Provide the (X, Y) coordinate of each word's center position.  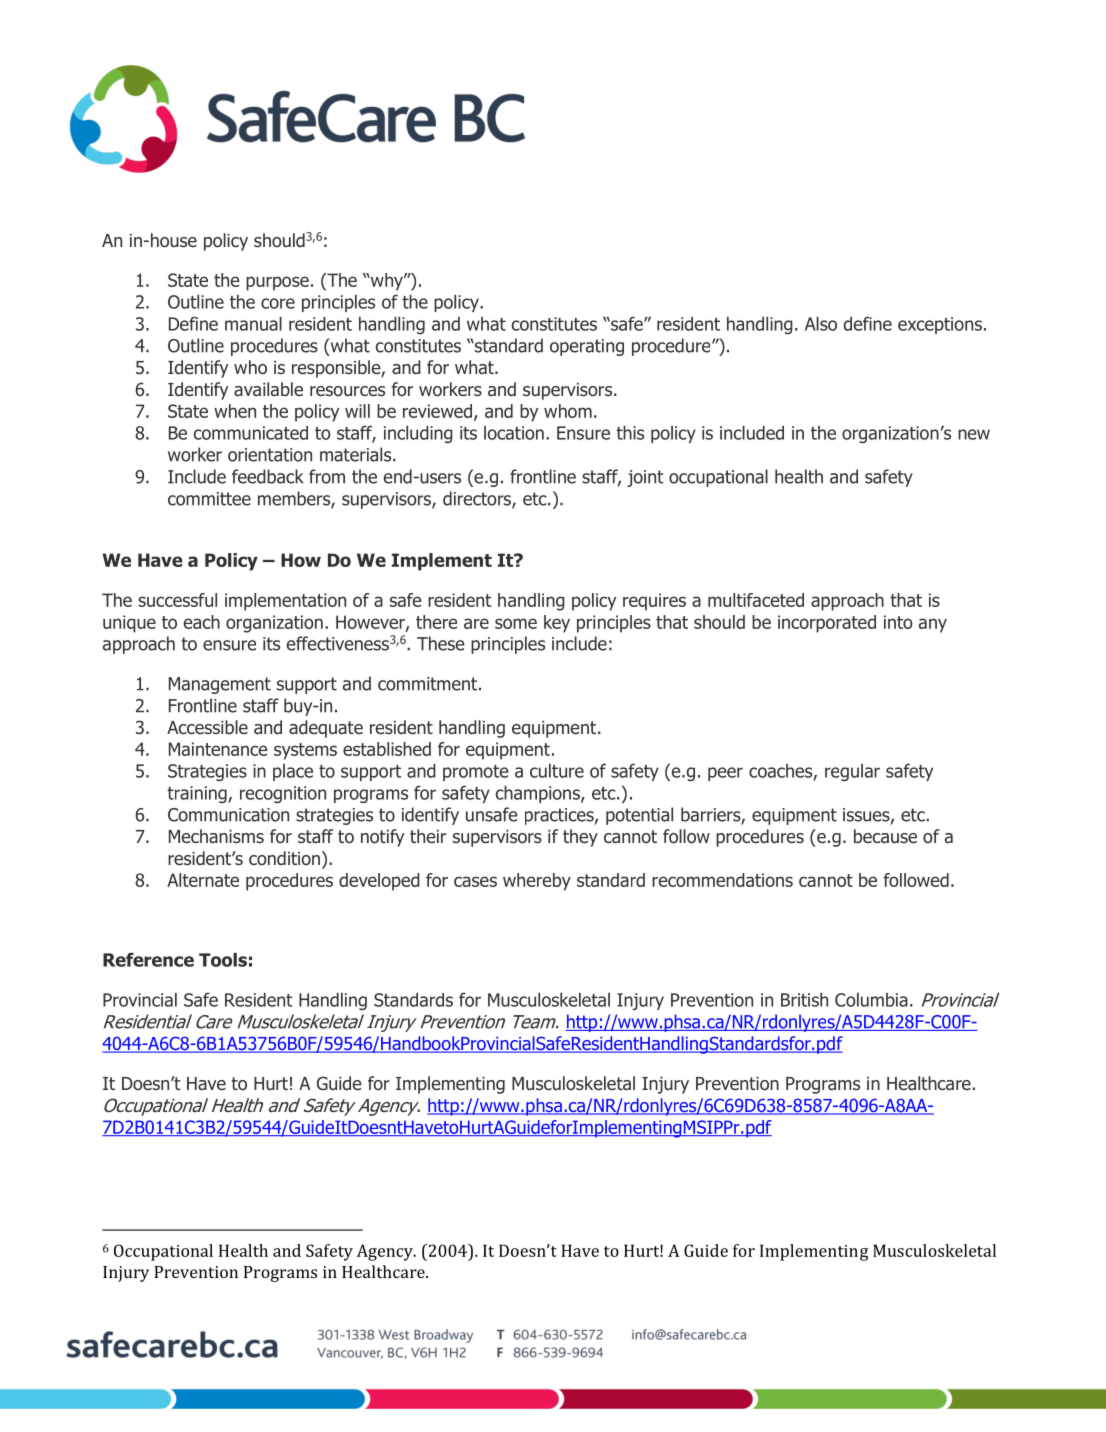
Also (821, 324)
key (557, 624)
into (898, 622)
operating (587, 347)
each (202, 622)
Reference (148, 959)
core (278, 303)
